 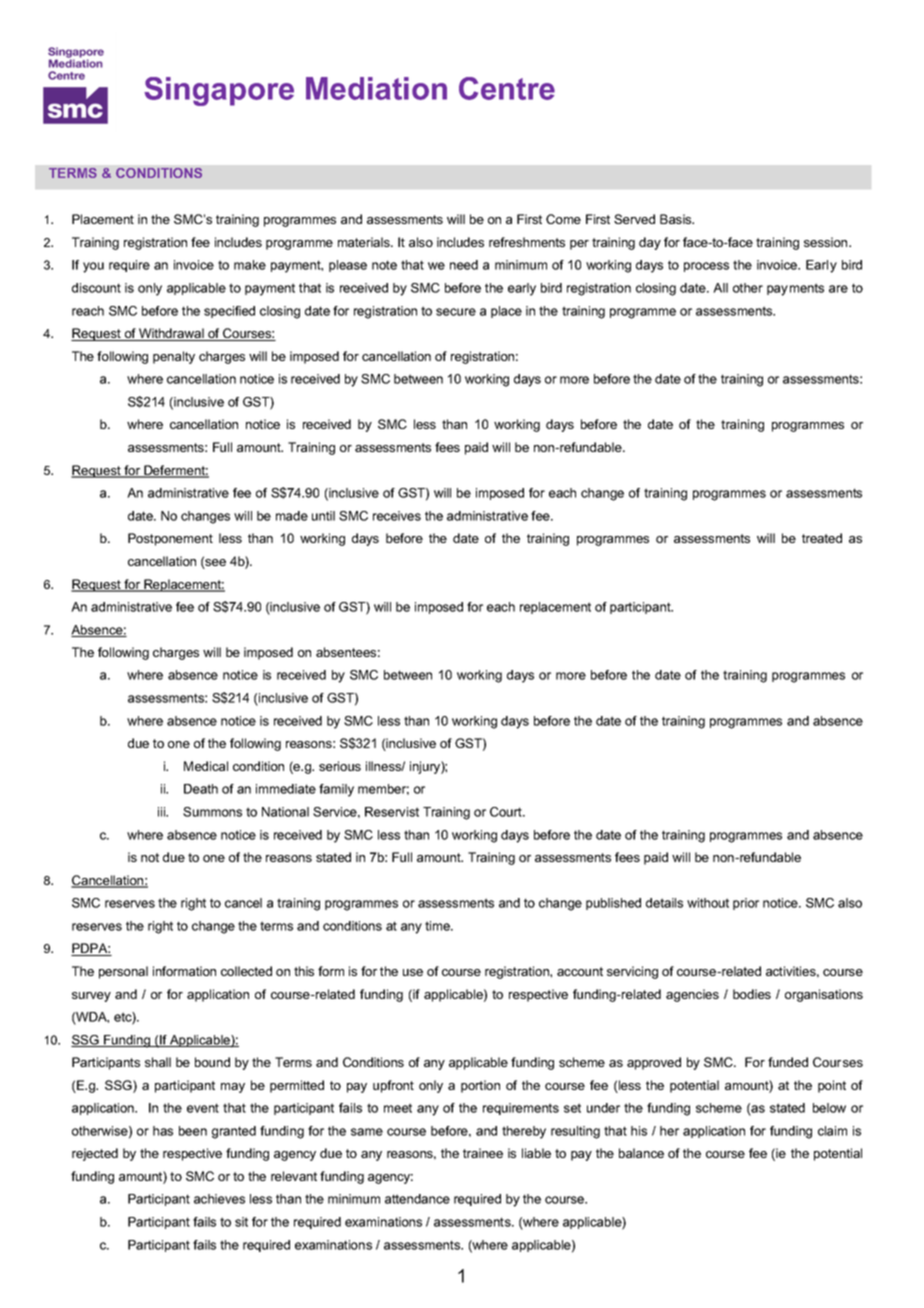 I want to click on Singapore, so click(x=219, y=91).
